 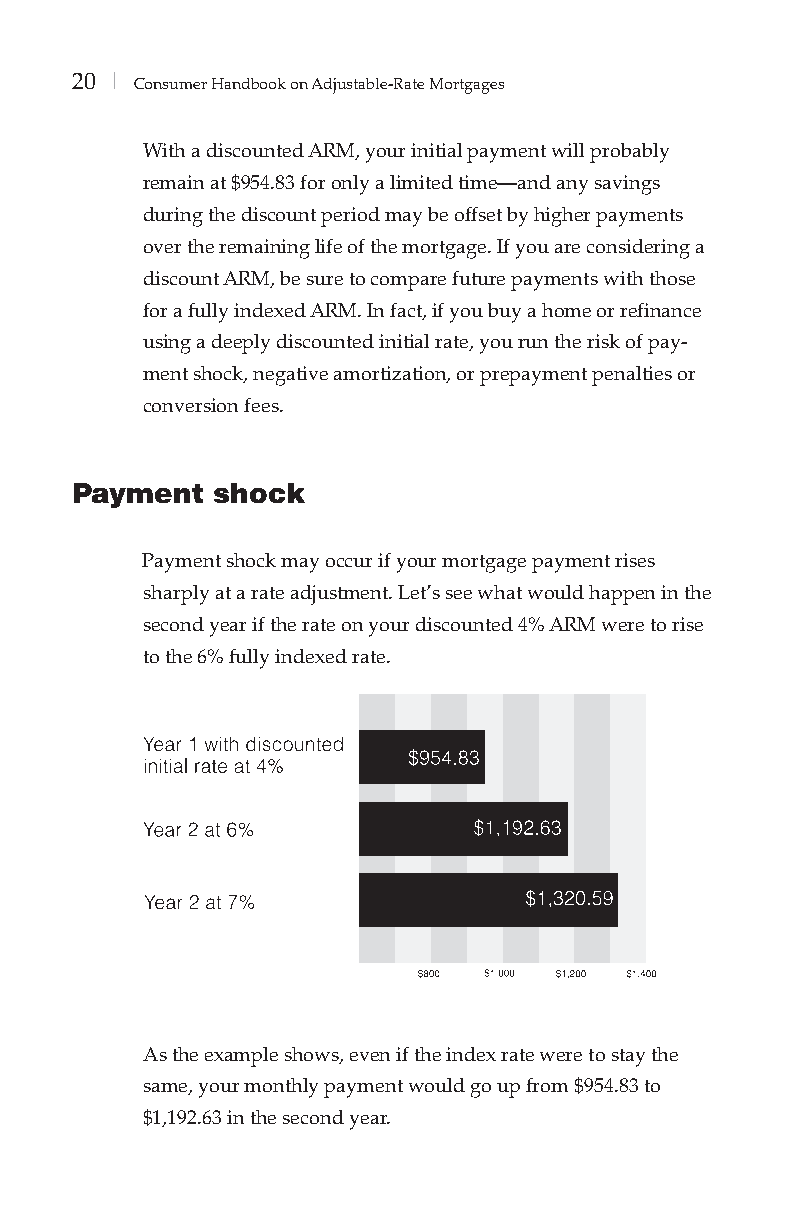 What do you see at coordinates (629, 153) in the page?
I see `probably` at bounding box center [629, 153].
